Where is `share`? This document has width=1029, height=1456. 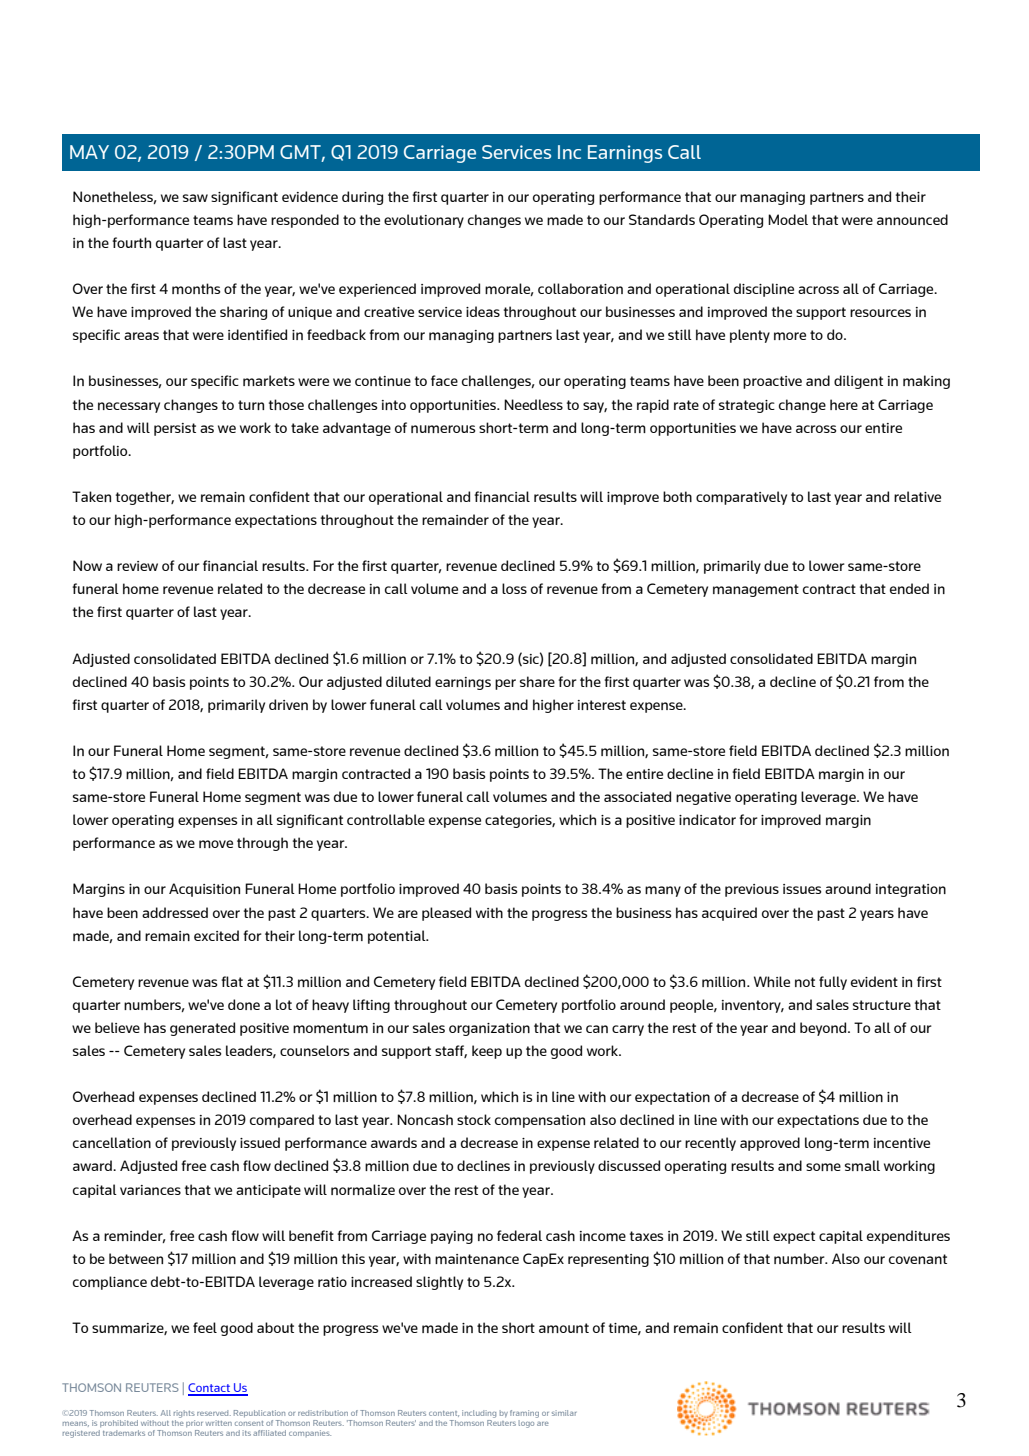 share is located at coordinates (537, 681).
